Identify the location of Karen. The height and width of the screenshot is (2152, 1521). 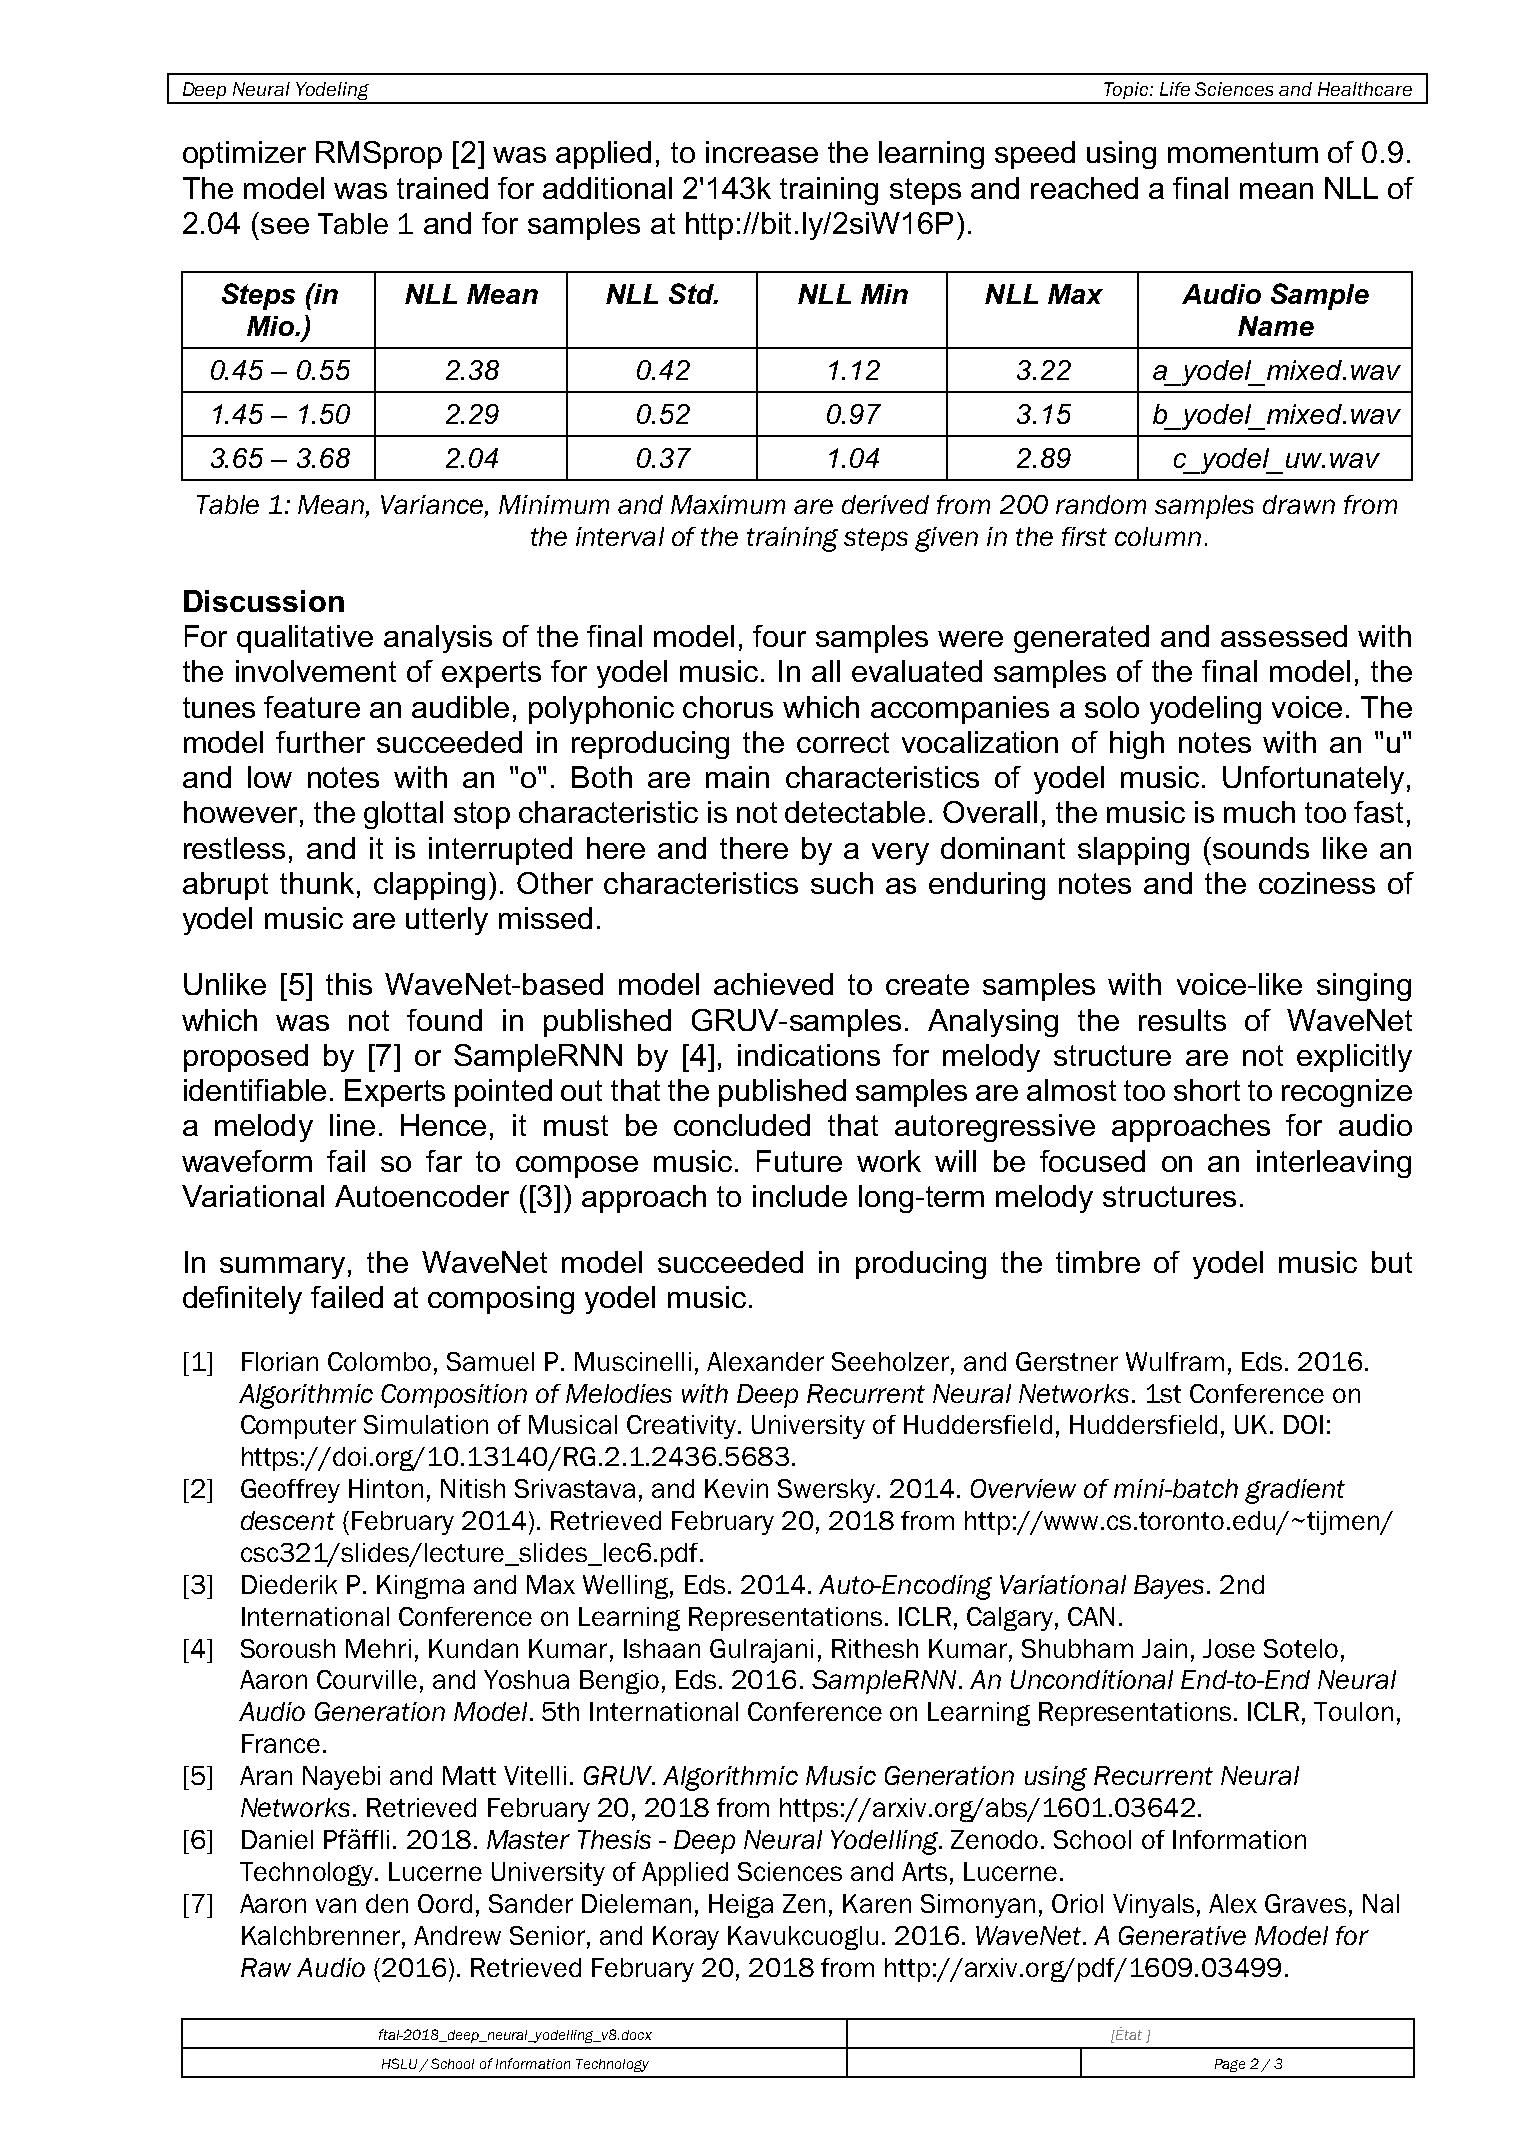
(877, 1903).
